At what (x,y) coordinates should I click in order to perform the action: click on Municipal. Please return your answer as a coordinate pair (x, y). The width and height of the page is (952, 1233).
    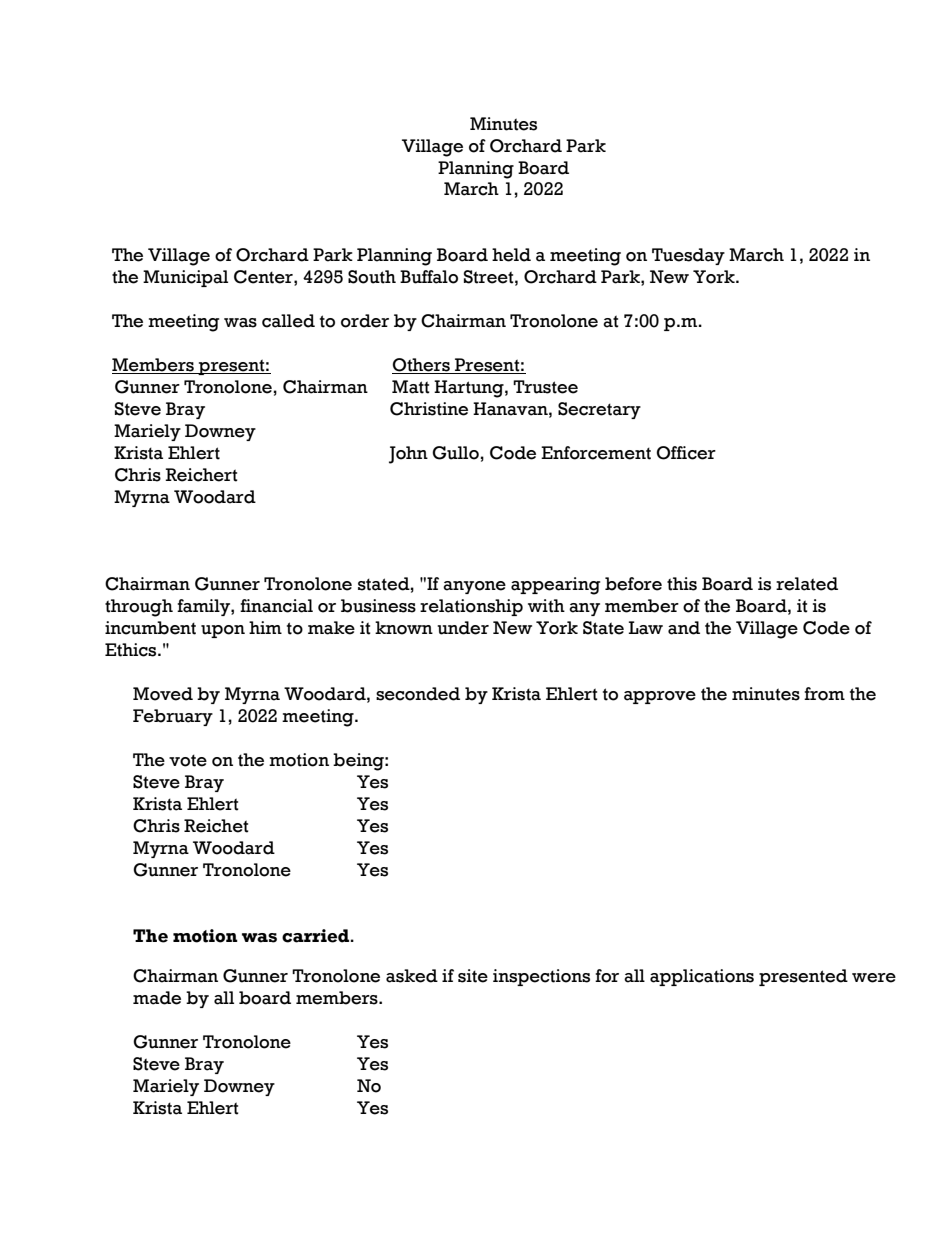
    Looking at the image, I should click on (185, 278).
